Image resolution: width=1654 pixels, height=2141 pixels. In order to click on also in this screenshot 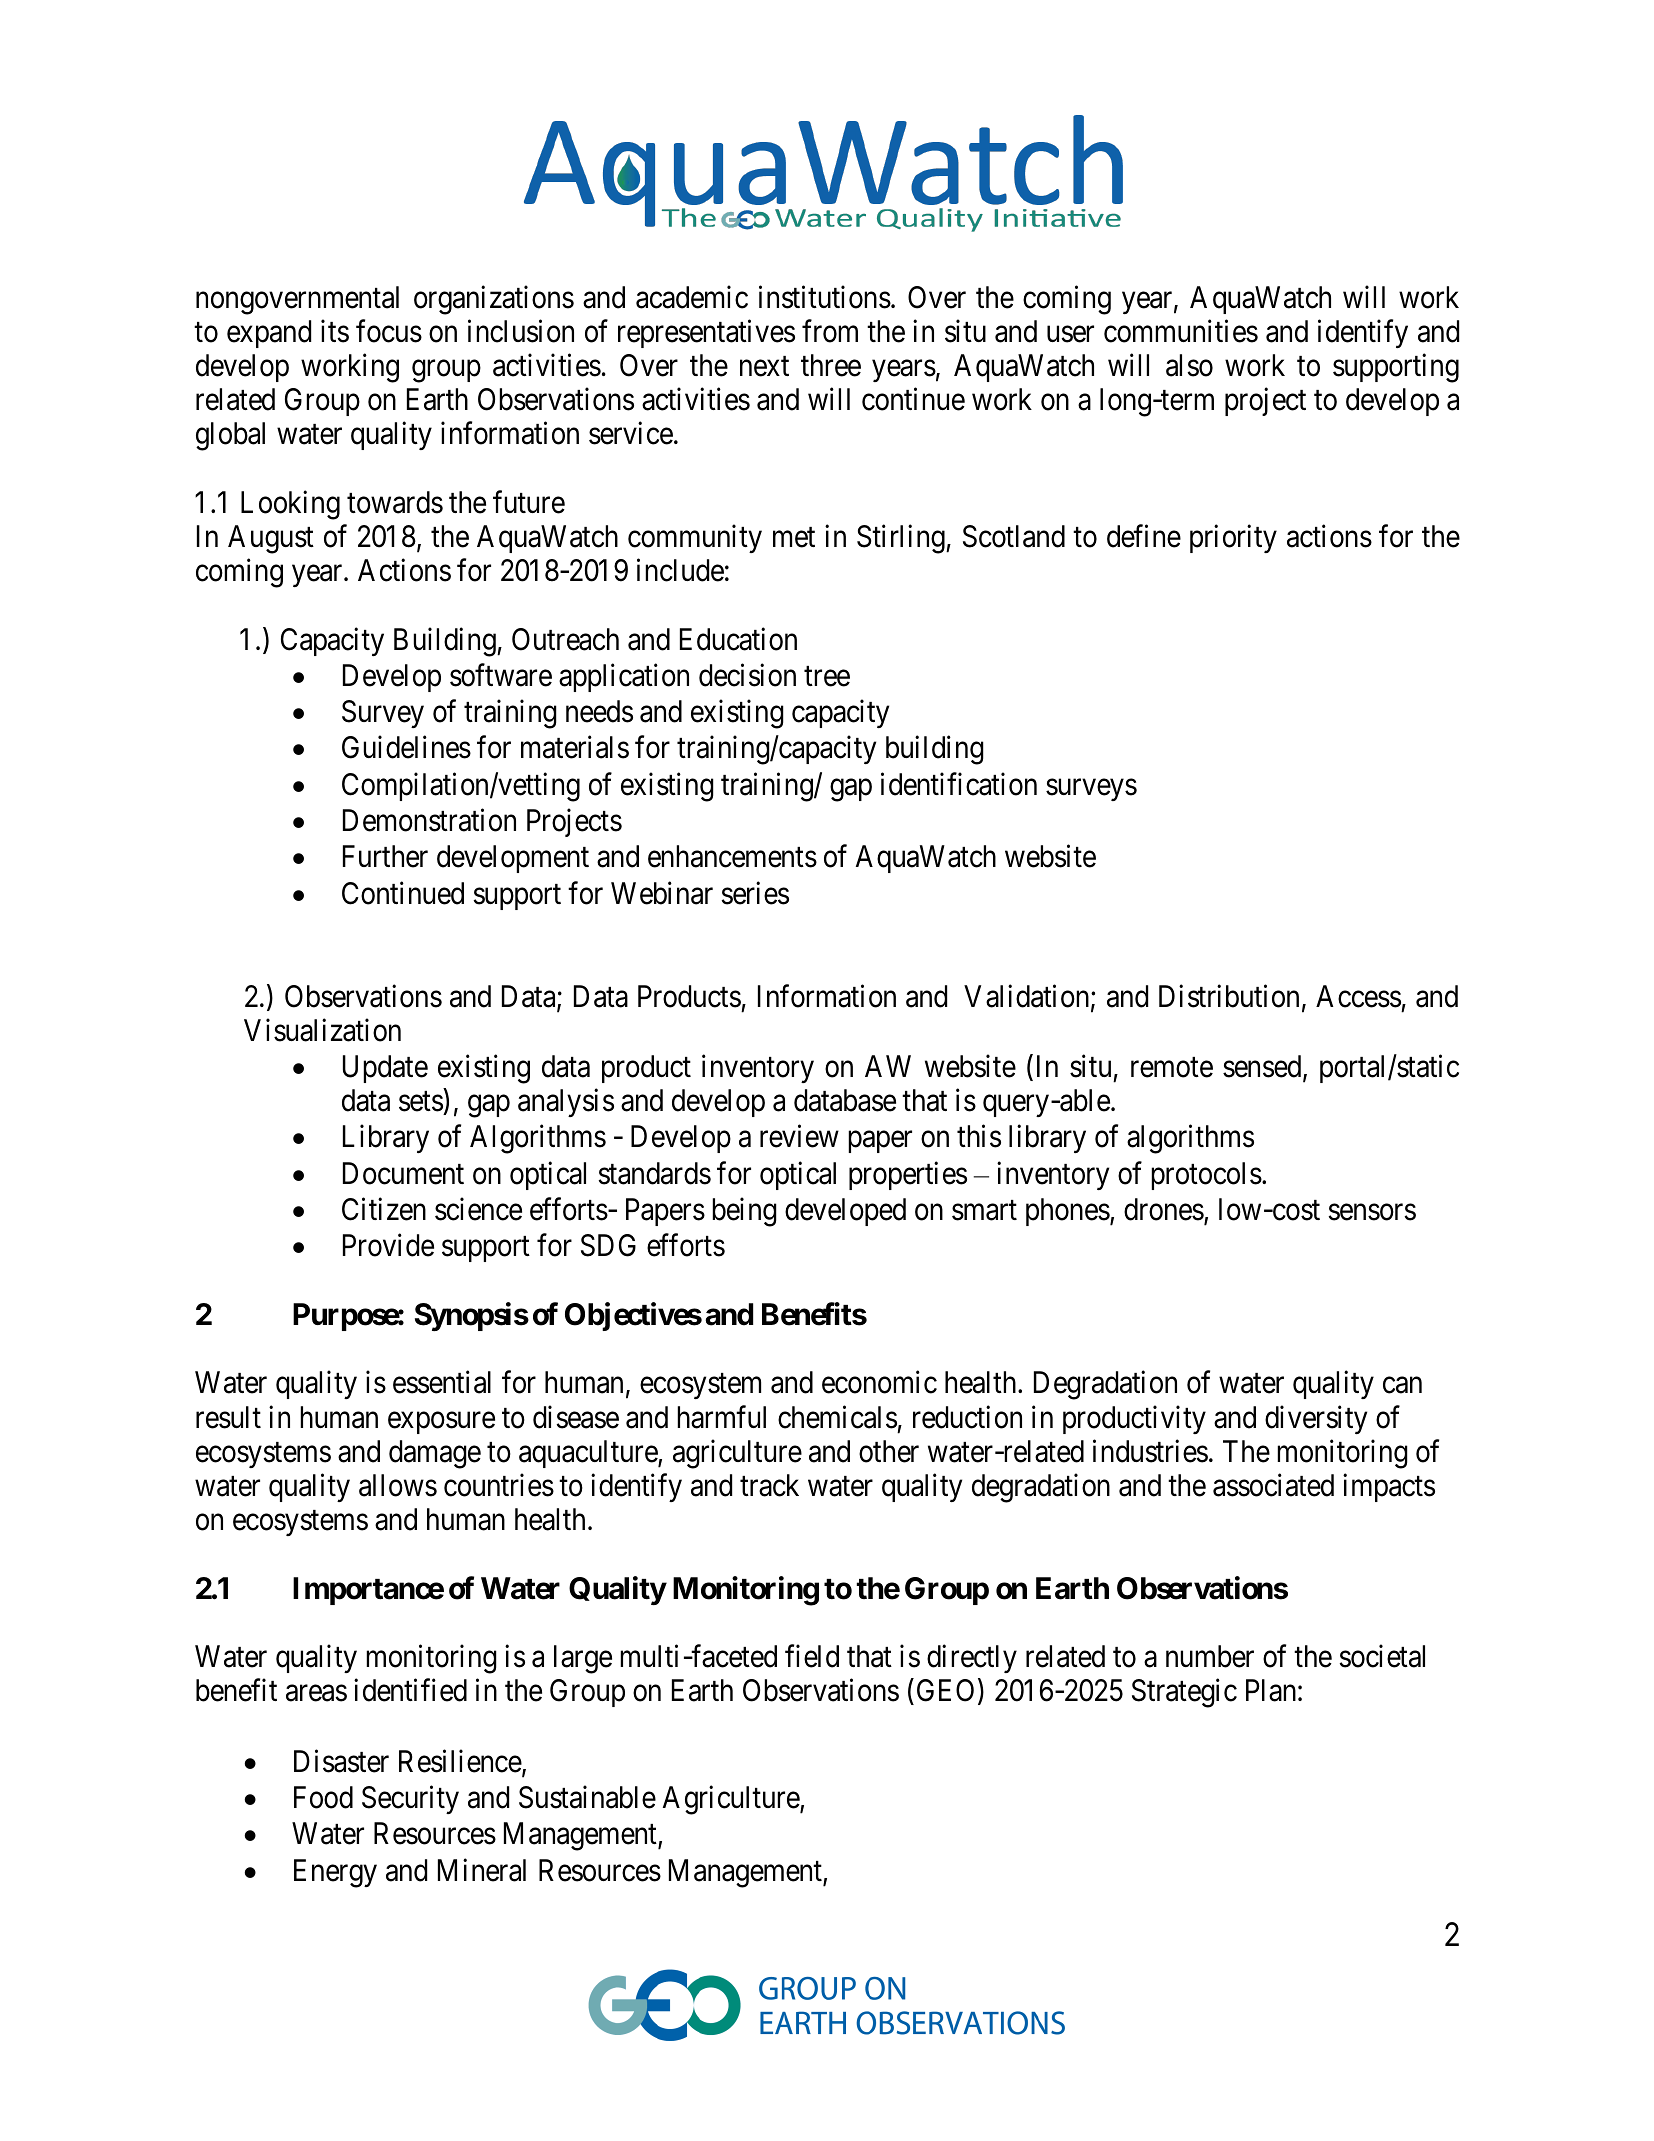, I will do `click(1189, 365)`.
